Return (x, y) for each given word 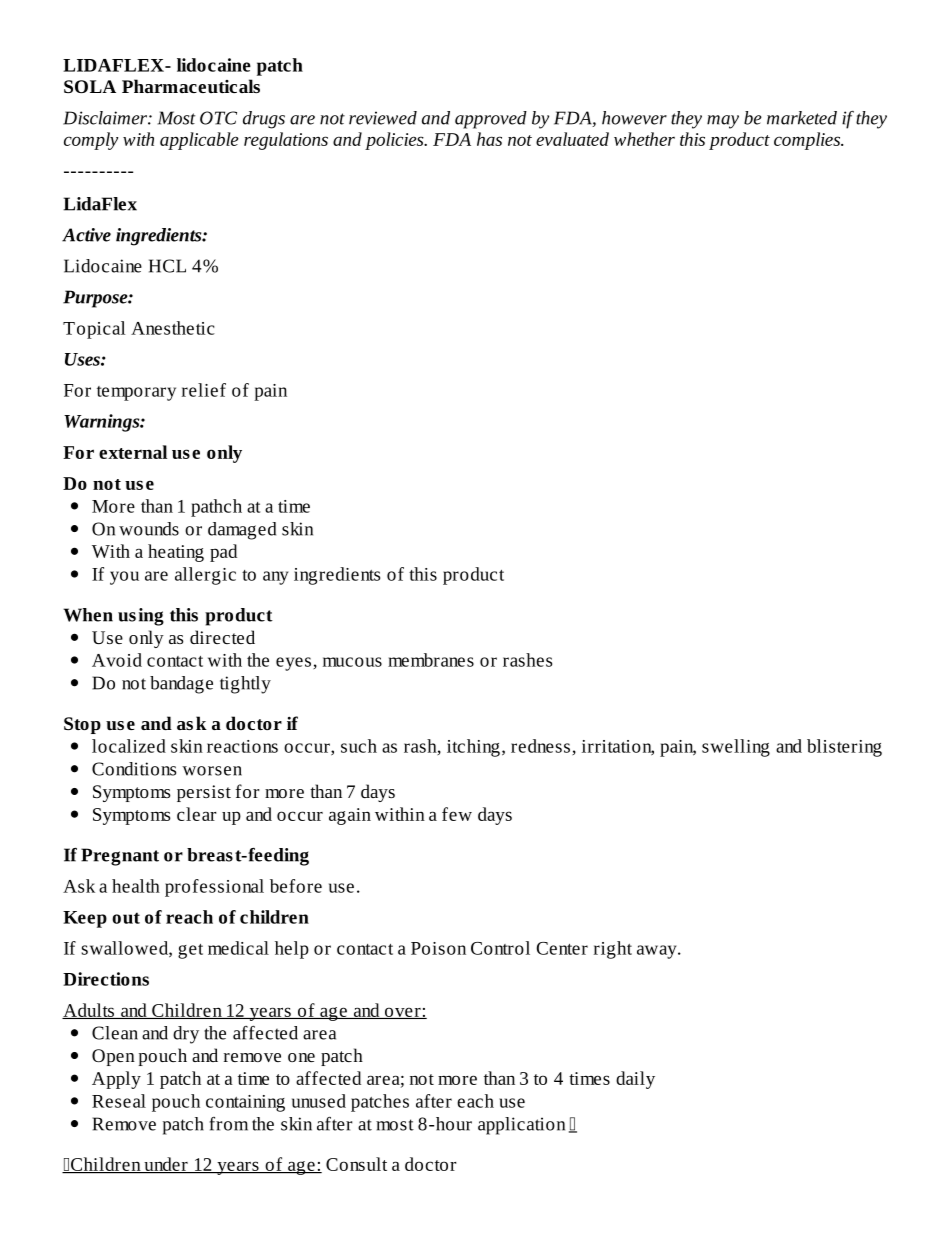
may (723, 122)
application (521, 1126)
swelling (736, 748)
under (166, 1165)
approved (491, 120)
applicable (199, 141)
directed (222, 637)
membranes (431, 660)
